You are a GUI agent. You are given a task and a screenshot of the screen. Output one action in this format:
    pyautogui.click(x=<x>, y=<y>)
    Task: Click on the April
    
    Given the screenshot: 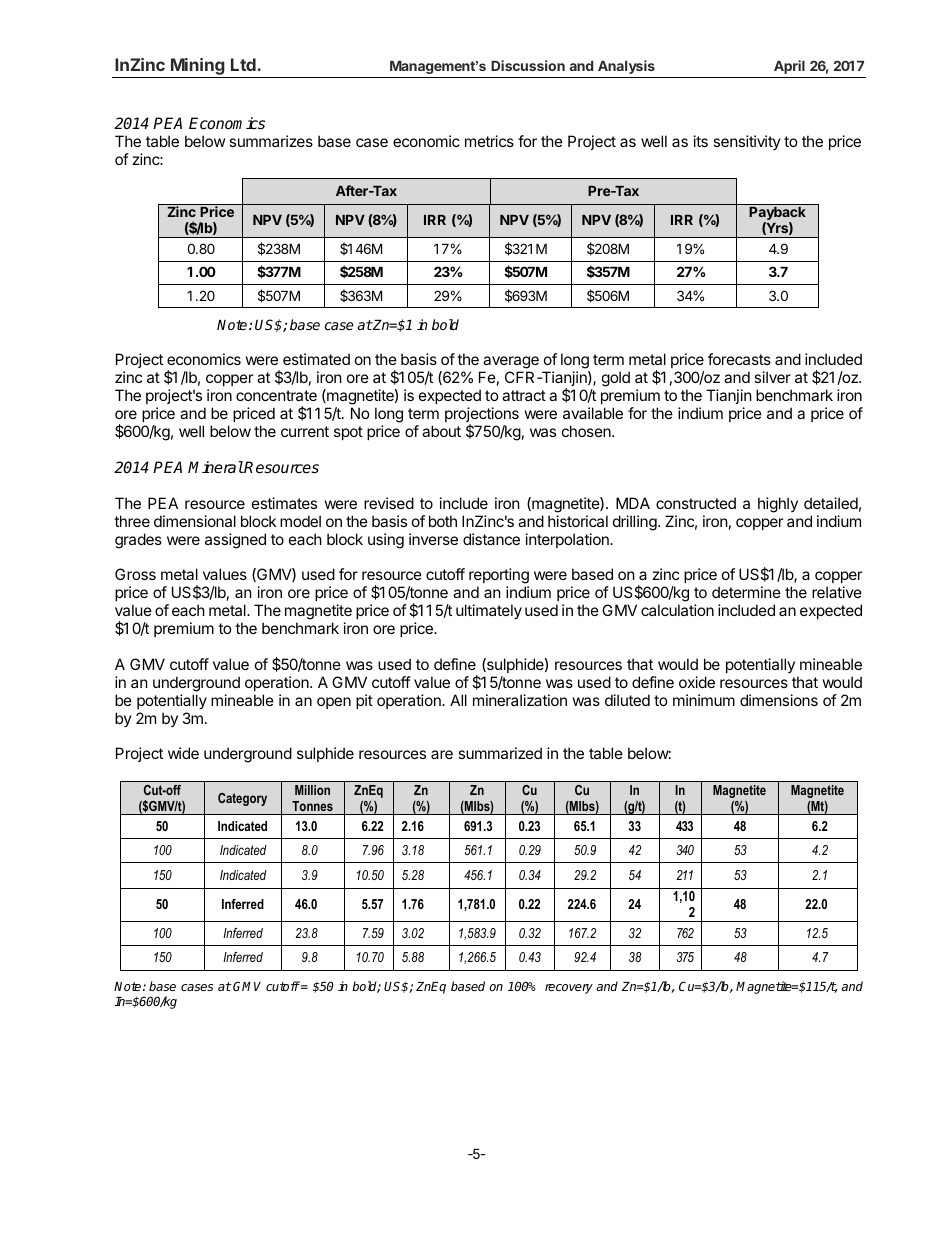 What is the action you would take?
    pyautogui.click(x=789, y=67)
